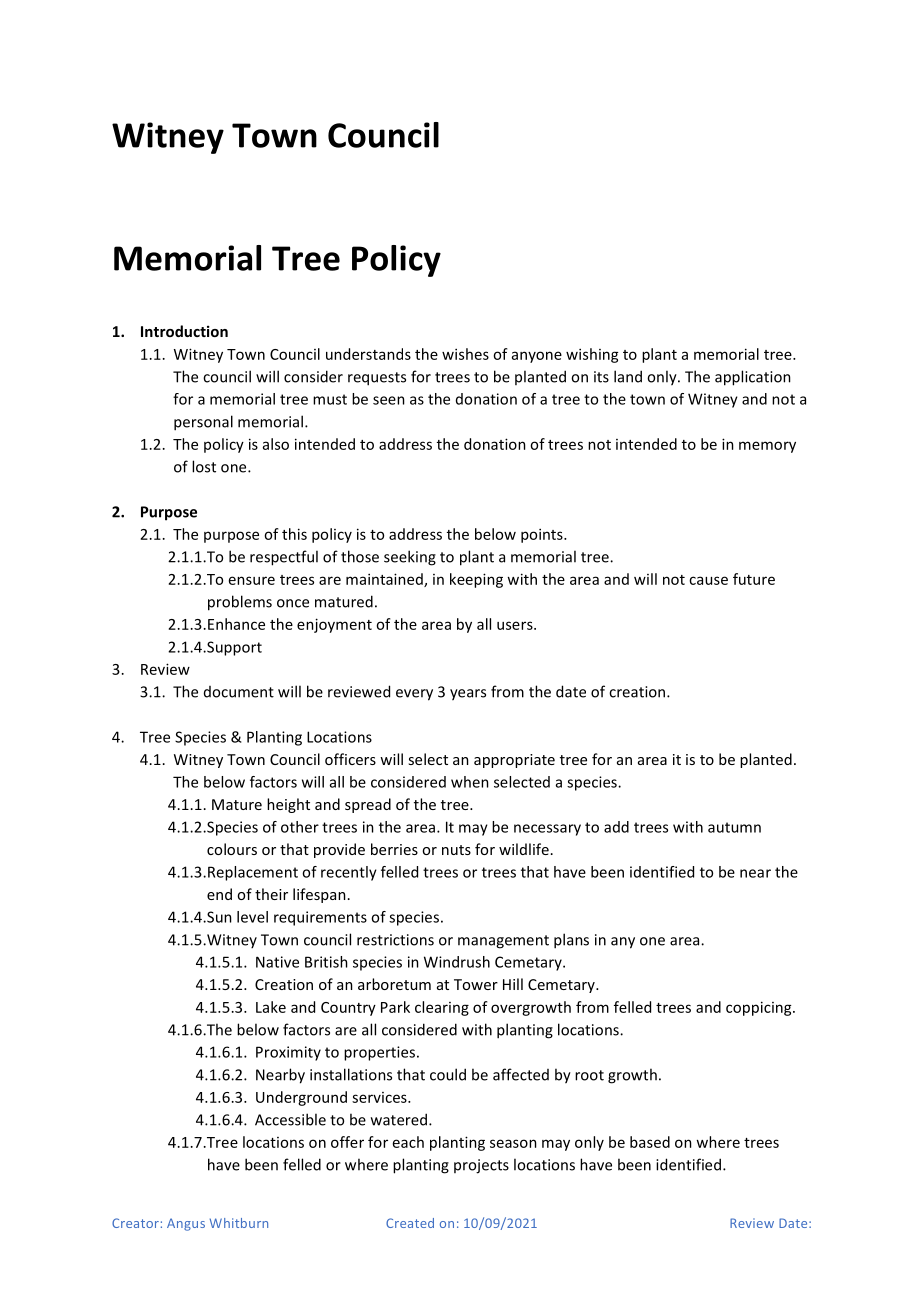 Image resolution: width=924 pixels, height=1308 pixels. Describe the element at coordinates (288, 805) in the screenshot. I see `height` at that location.
